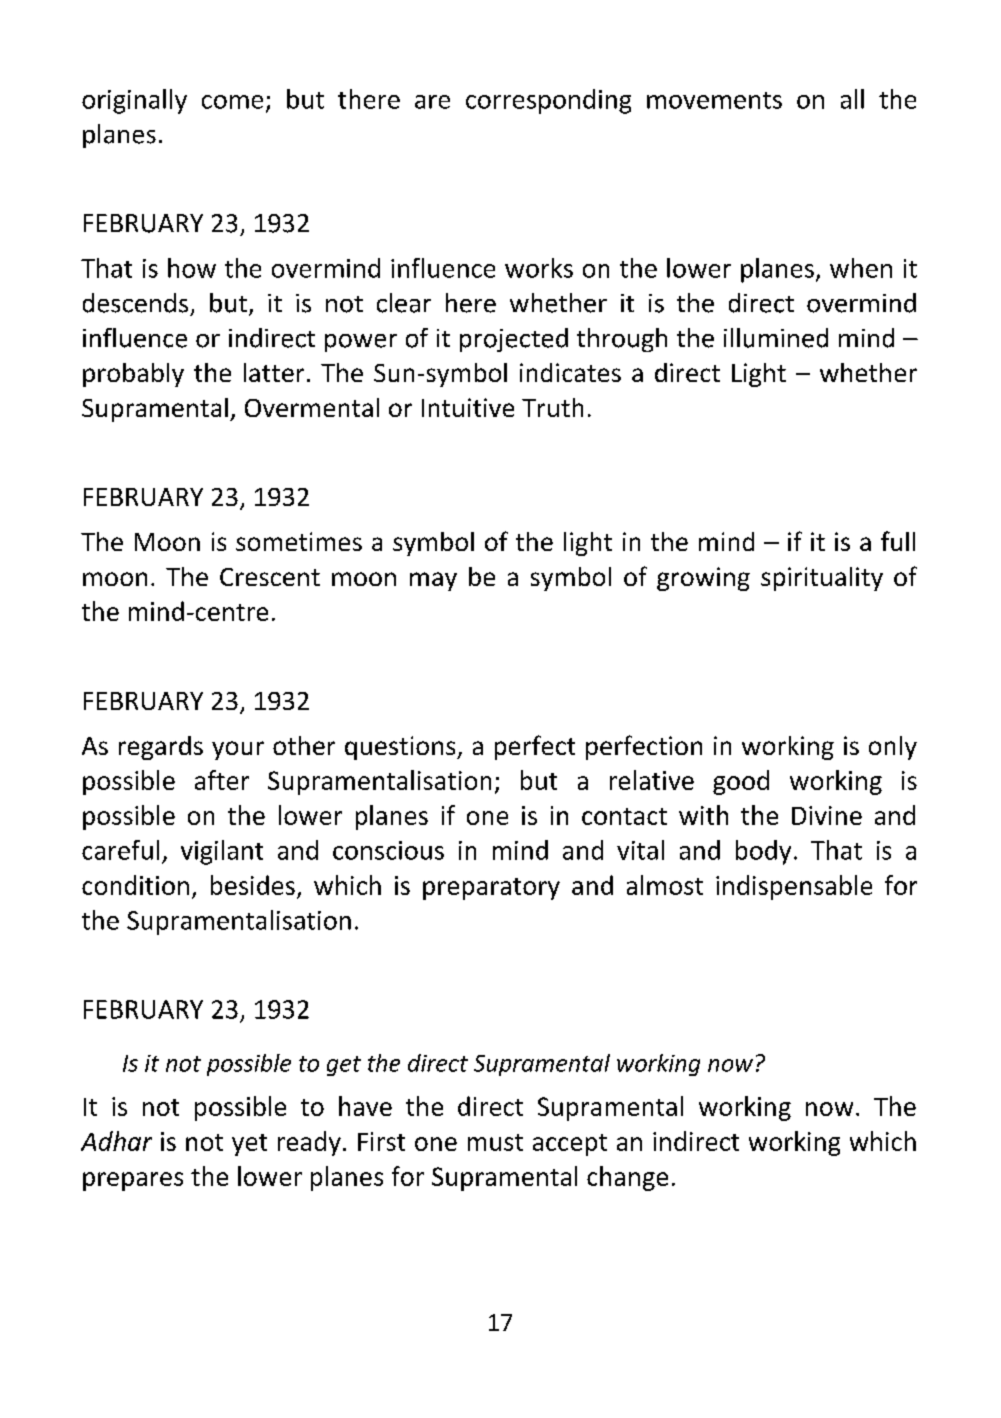 The width and height of the image is (1001, 1418). I want to click on after, so click(222, 780).
